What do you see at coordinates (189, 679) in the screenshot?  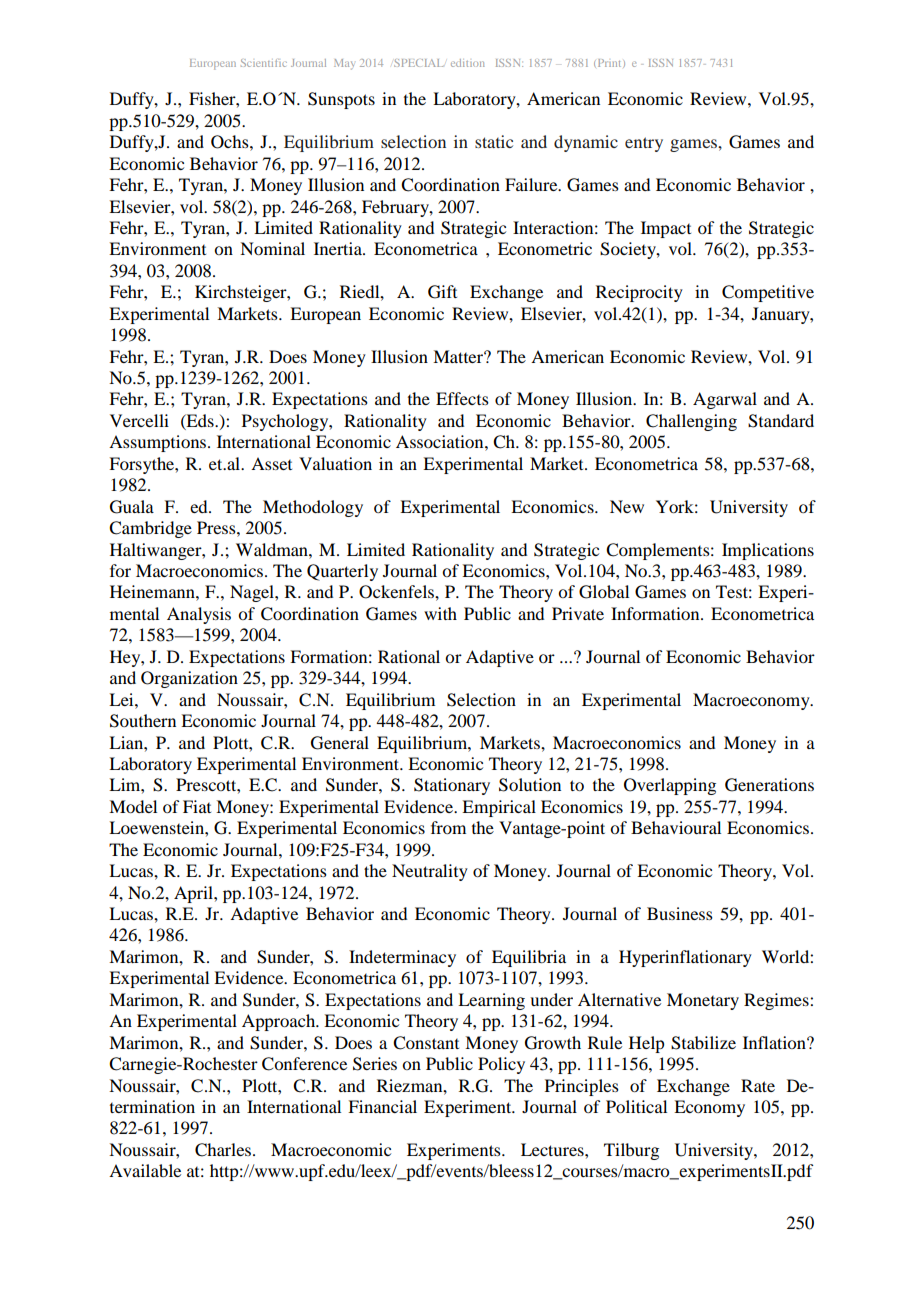 I see `Organization` at bounding box center [189, 679].
